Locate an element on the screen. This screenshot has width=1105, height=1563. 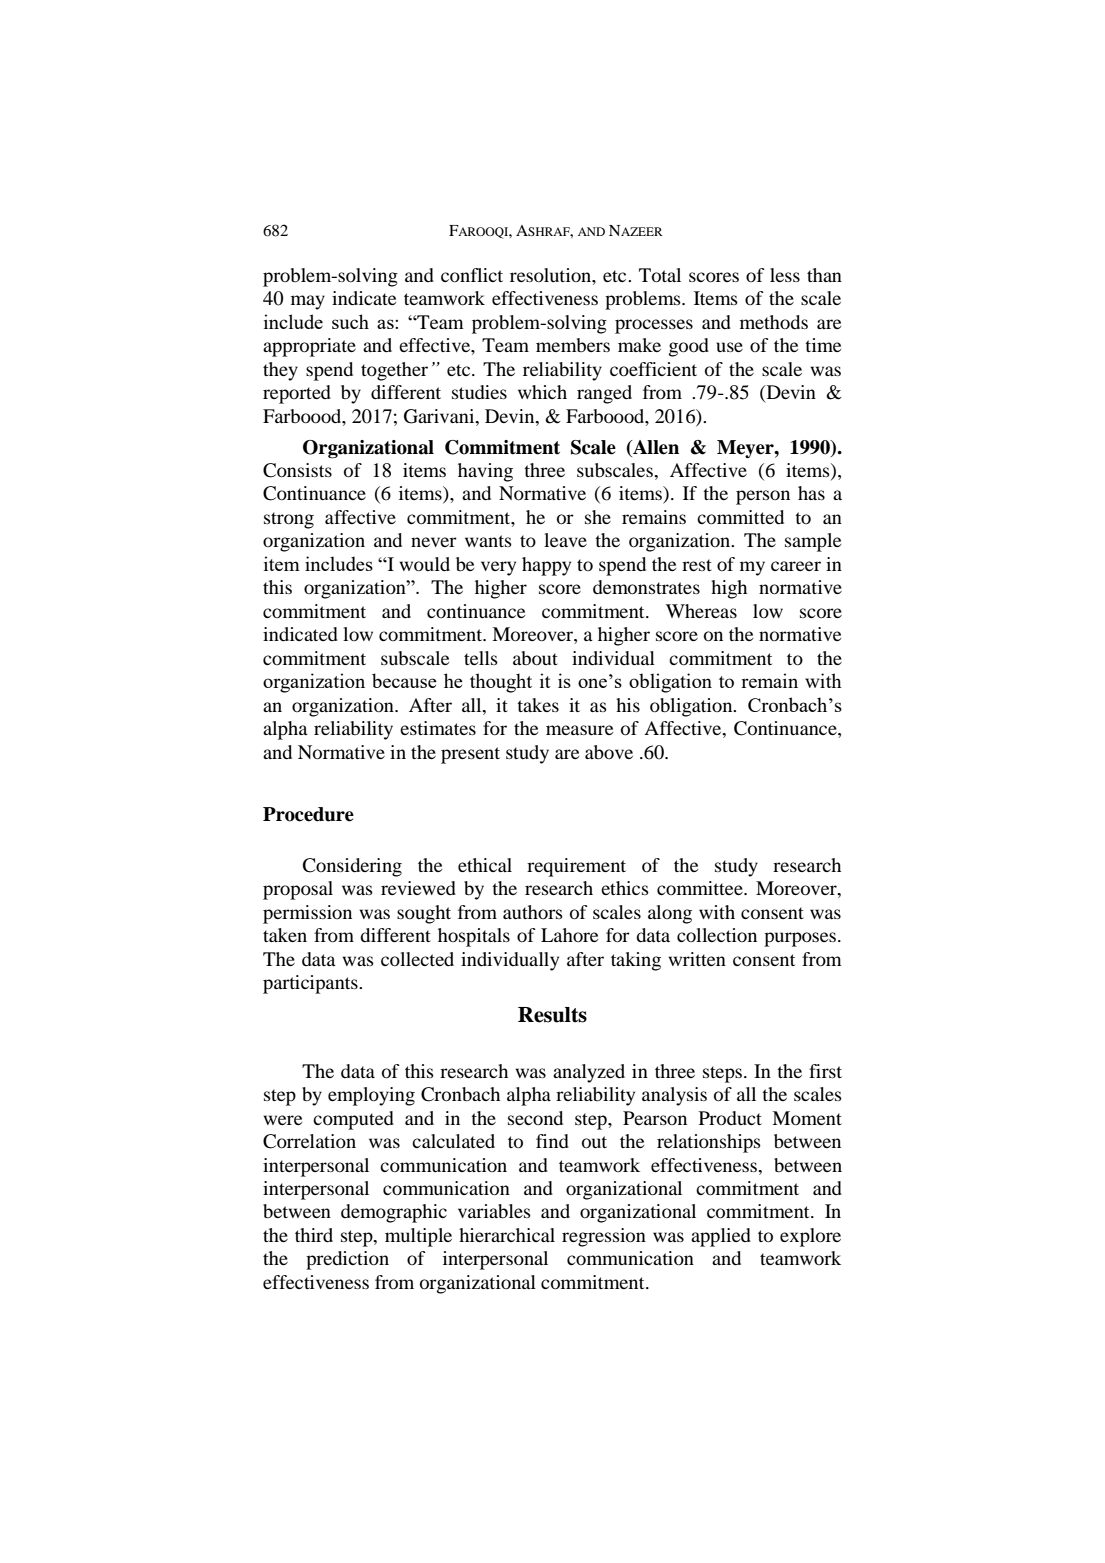
Procedure is located at coordinates (308, 814).
